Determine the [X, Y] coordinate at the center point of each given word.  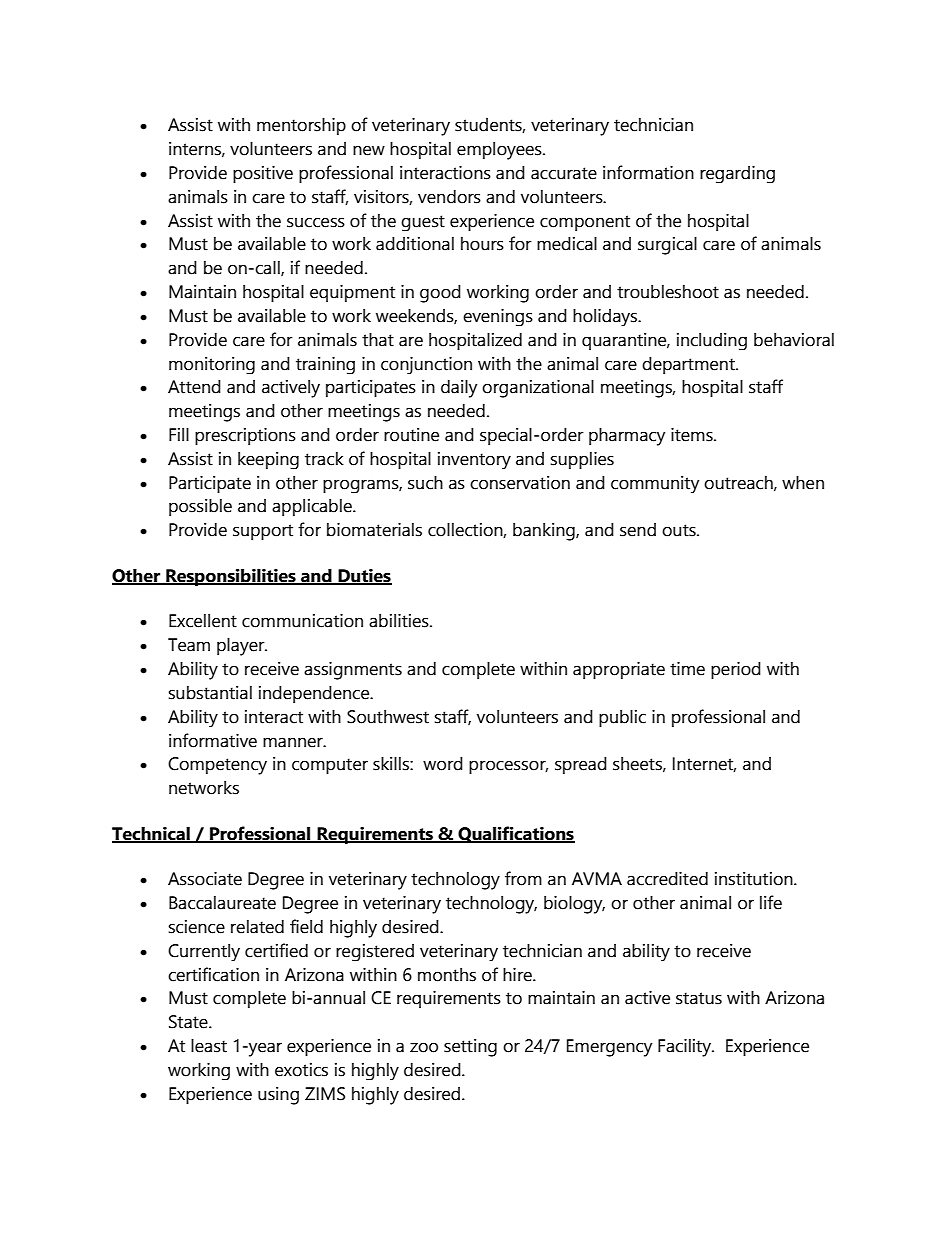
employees [500, 151]
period [736, 671]
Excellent [203, 621]
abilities [400, 621]
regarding [737, 174]
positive [263, 174]
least [209, 1046]
